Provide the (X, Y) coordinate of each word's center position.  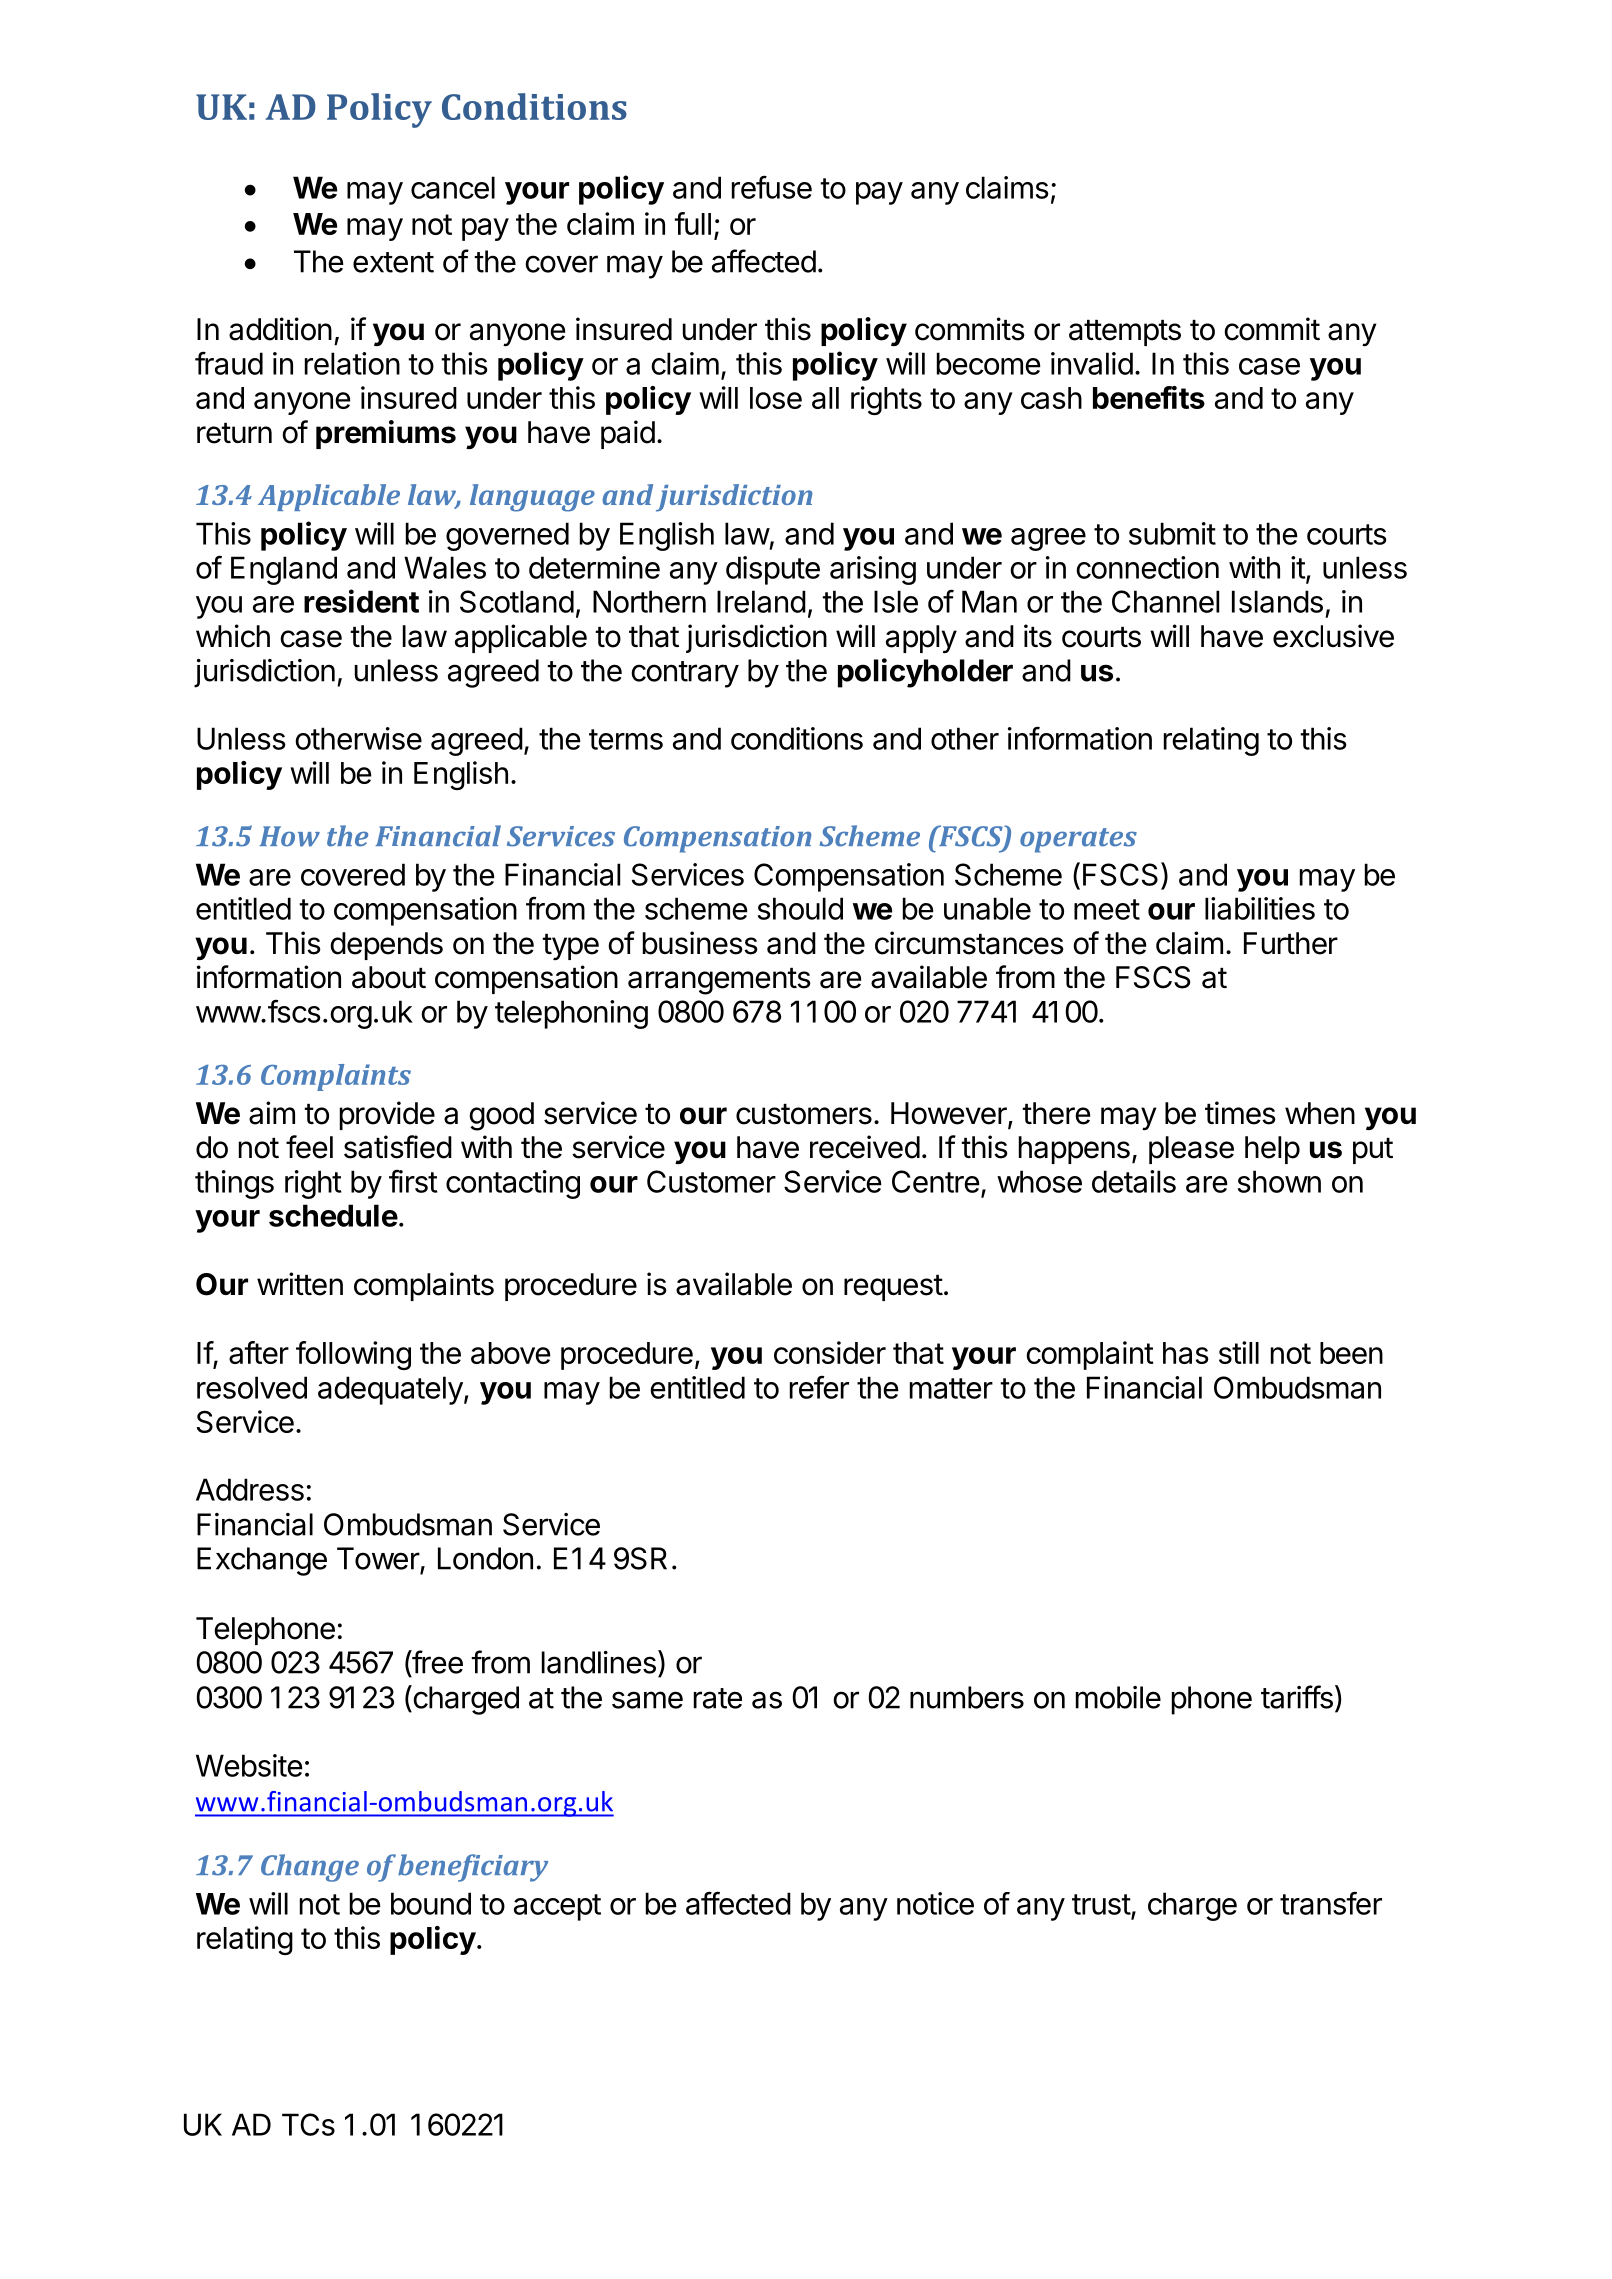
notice (935, 1903)
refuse (772, 187)
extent (393, 262)
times (1240, 1113)
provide (387, 1115)
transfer (1331, 1903)
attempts (1125, 333)
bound (431, 1903)
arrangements (719, 981)
